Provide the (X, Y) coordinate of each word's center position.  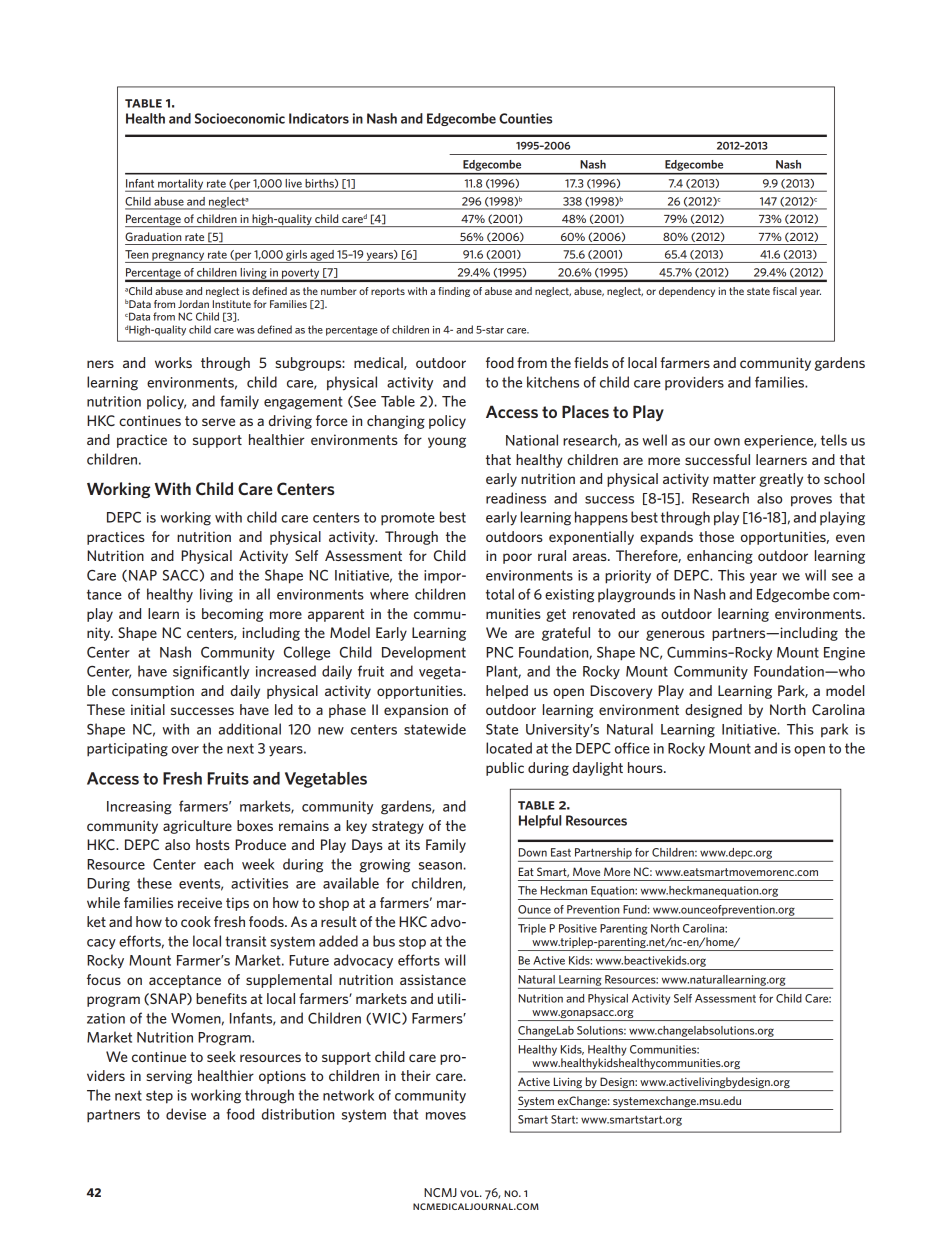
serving (169, 1077)
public (505, 769)
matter (734, 479)
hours (646, 767)
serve (218, 422)
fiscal (785, 291)
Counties (525, 118)
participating (127, 750)
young (447, 442)
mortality (181, 185)
